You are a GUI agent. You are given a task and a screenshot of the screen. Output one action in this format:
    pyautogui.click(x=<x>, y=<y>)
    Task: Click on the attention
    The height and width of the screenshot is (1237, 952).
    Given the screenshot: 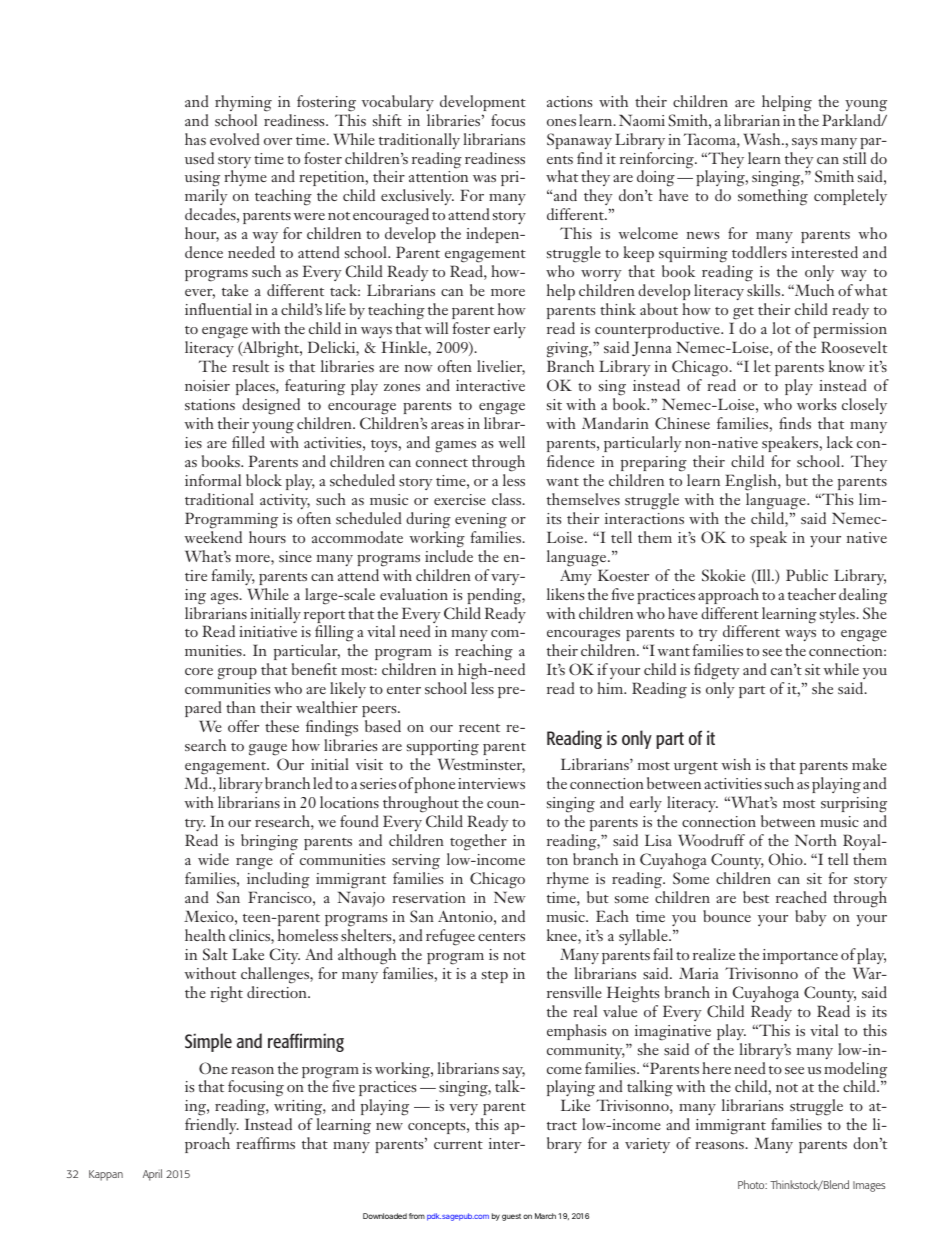 What is the action you would take?
    pyautogui.click(x=438, y=176)
